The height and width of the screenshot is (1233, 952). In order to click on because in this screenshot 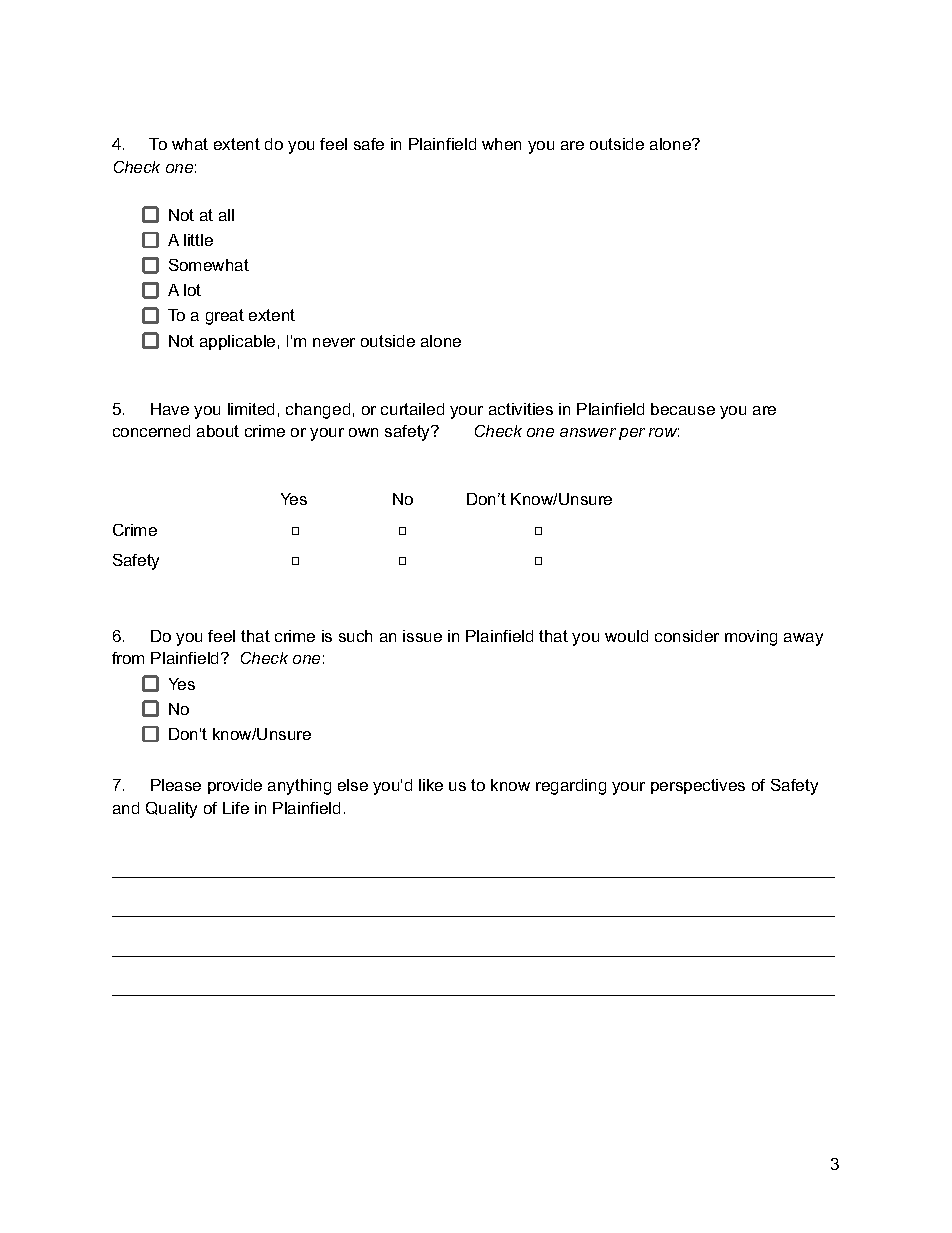, I will do `click(683, 409)`.
